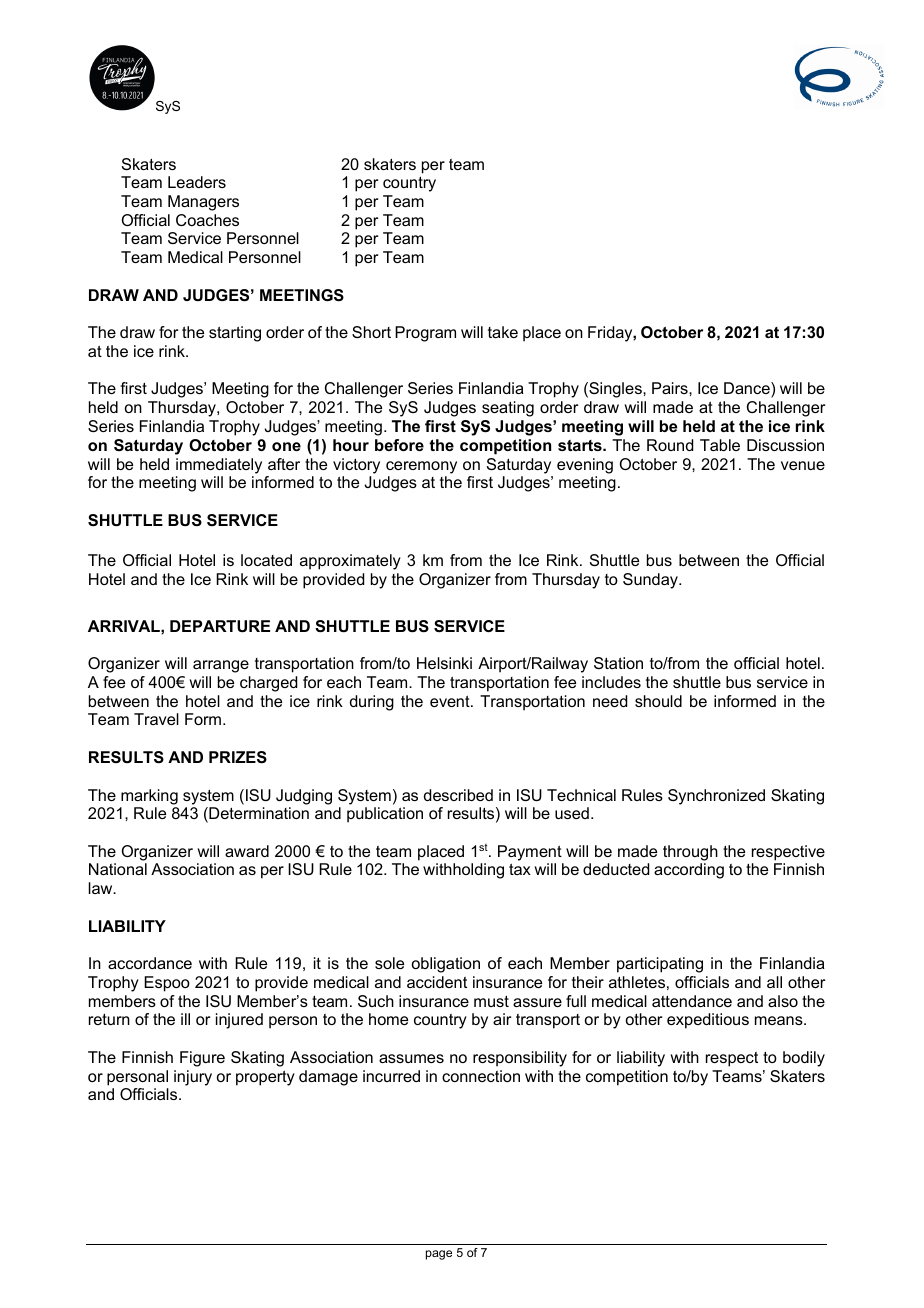 This page has width=924, height=1308. I want to click on Coaches, so click(207, 220).
